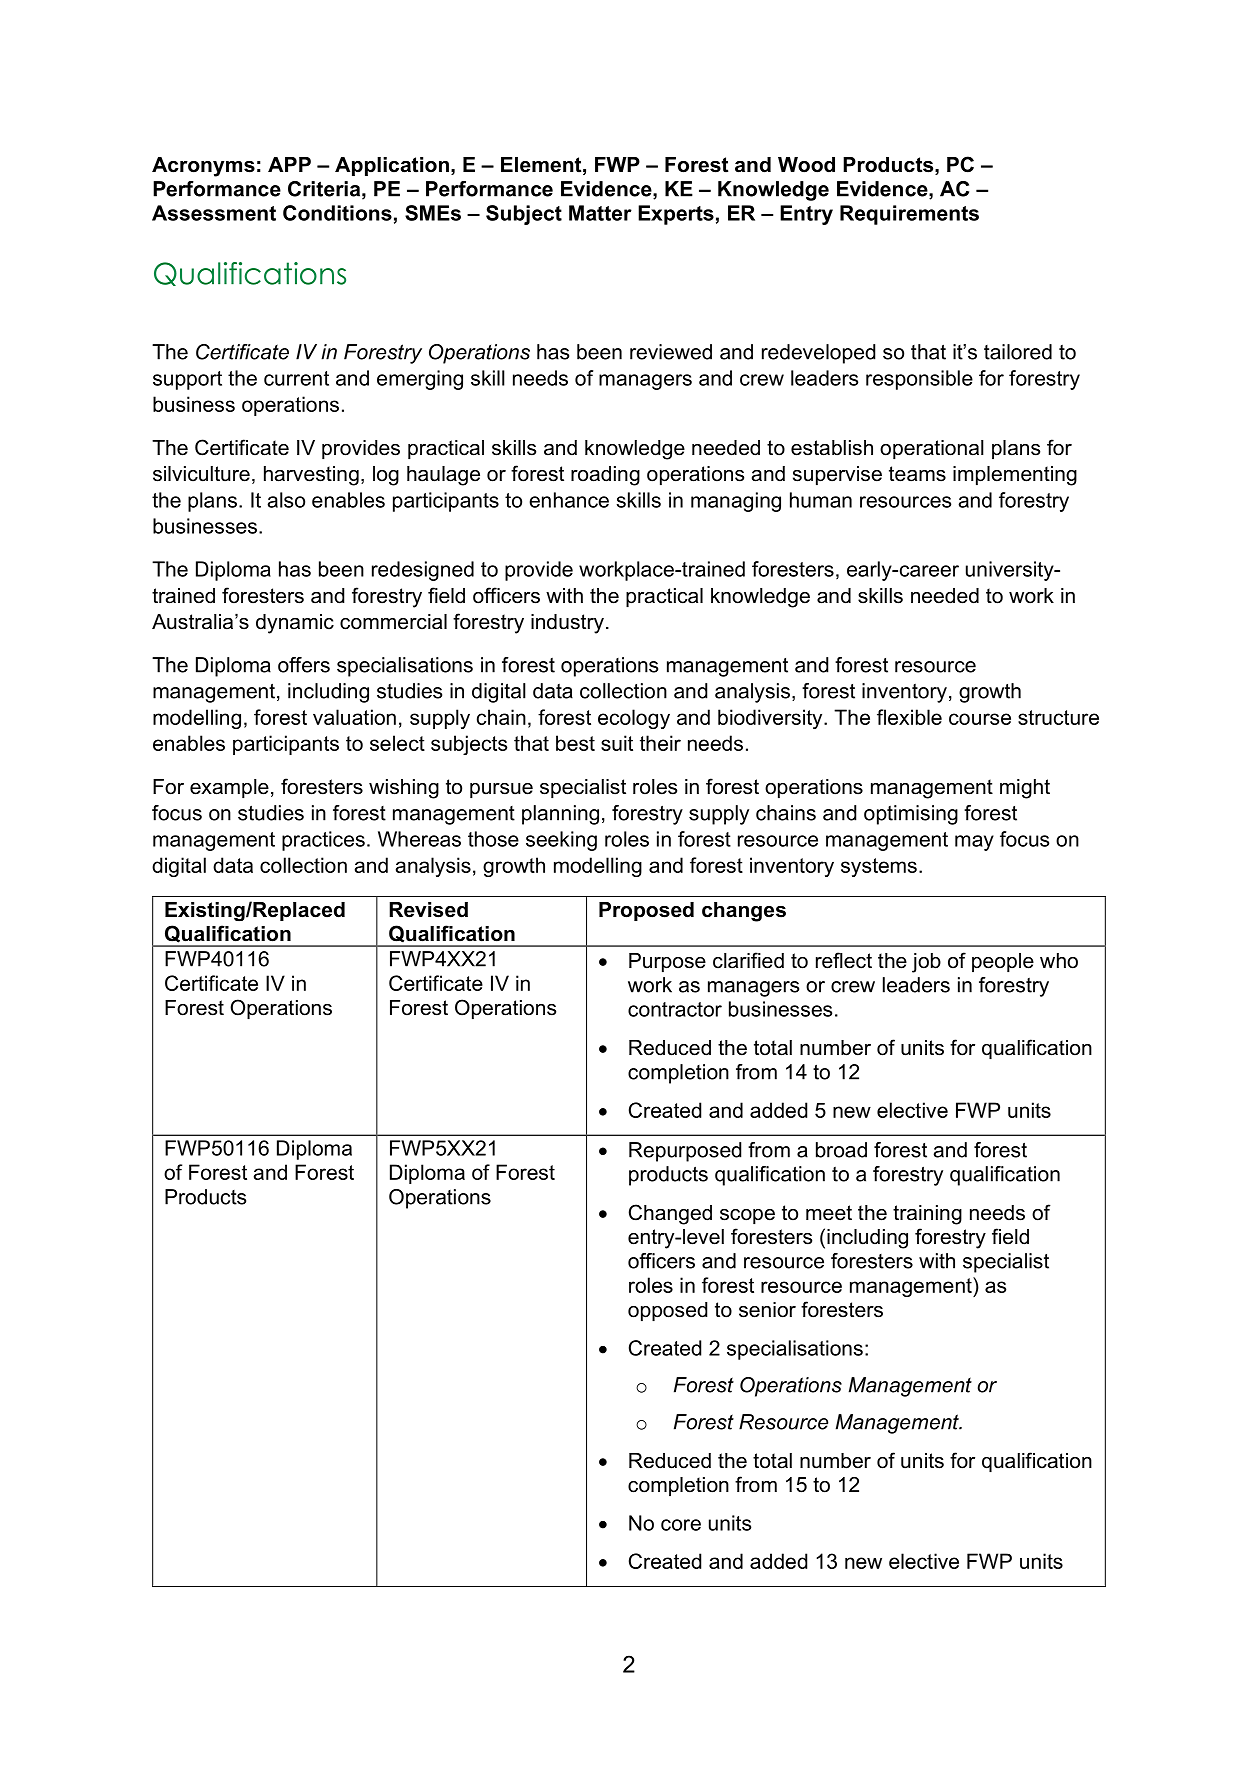 The width and height of the image is (1258, 1779). I want to click on ecology, so click(634, 719).
